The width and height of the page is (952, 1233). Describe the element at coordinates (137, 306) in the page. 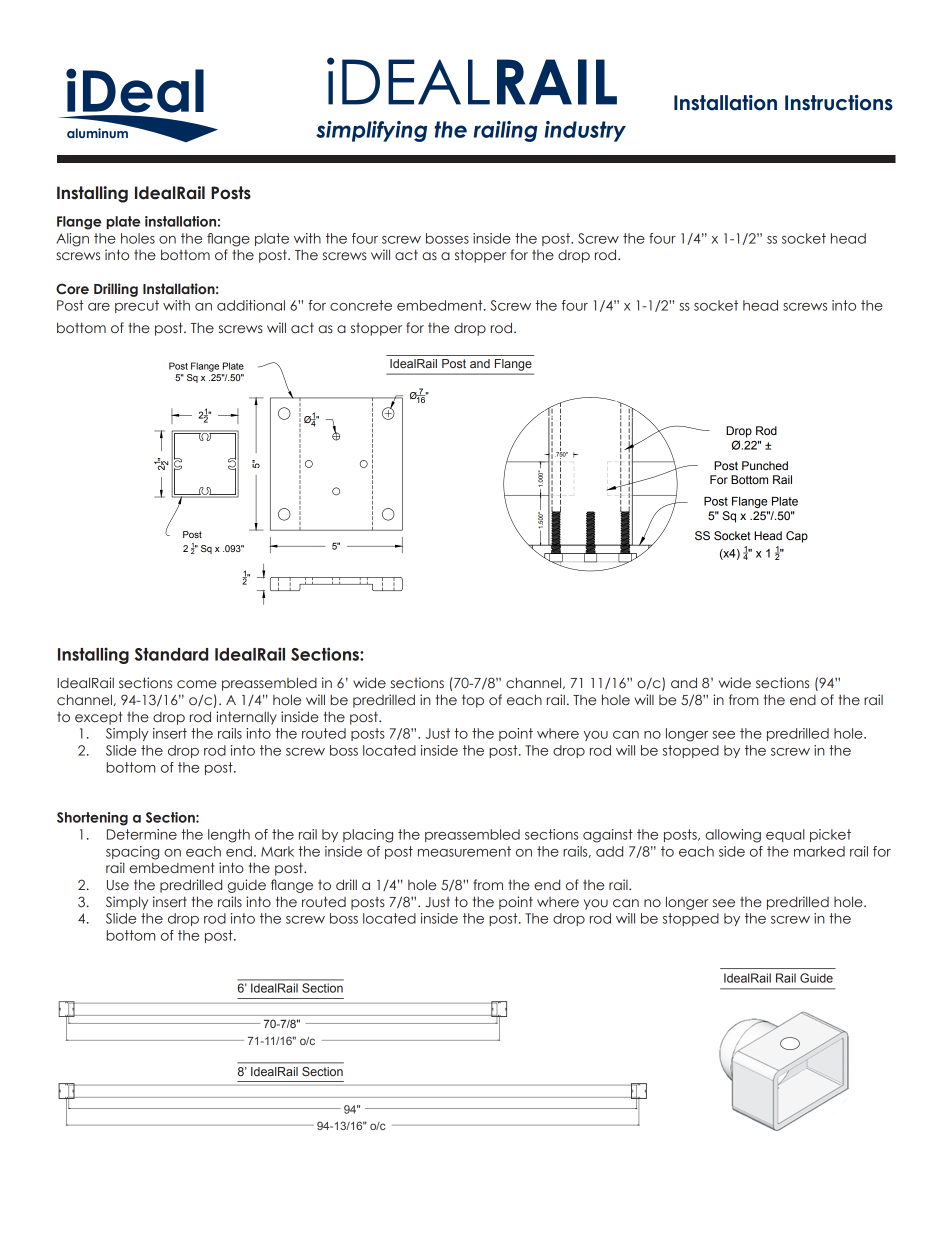

I see `precut` at that location.
